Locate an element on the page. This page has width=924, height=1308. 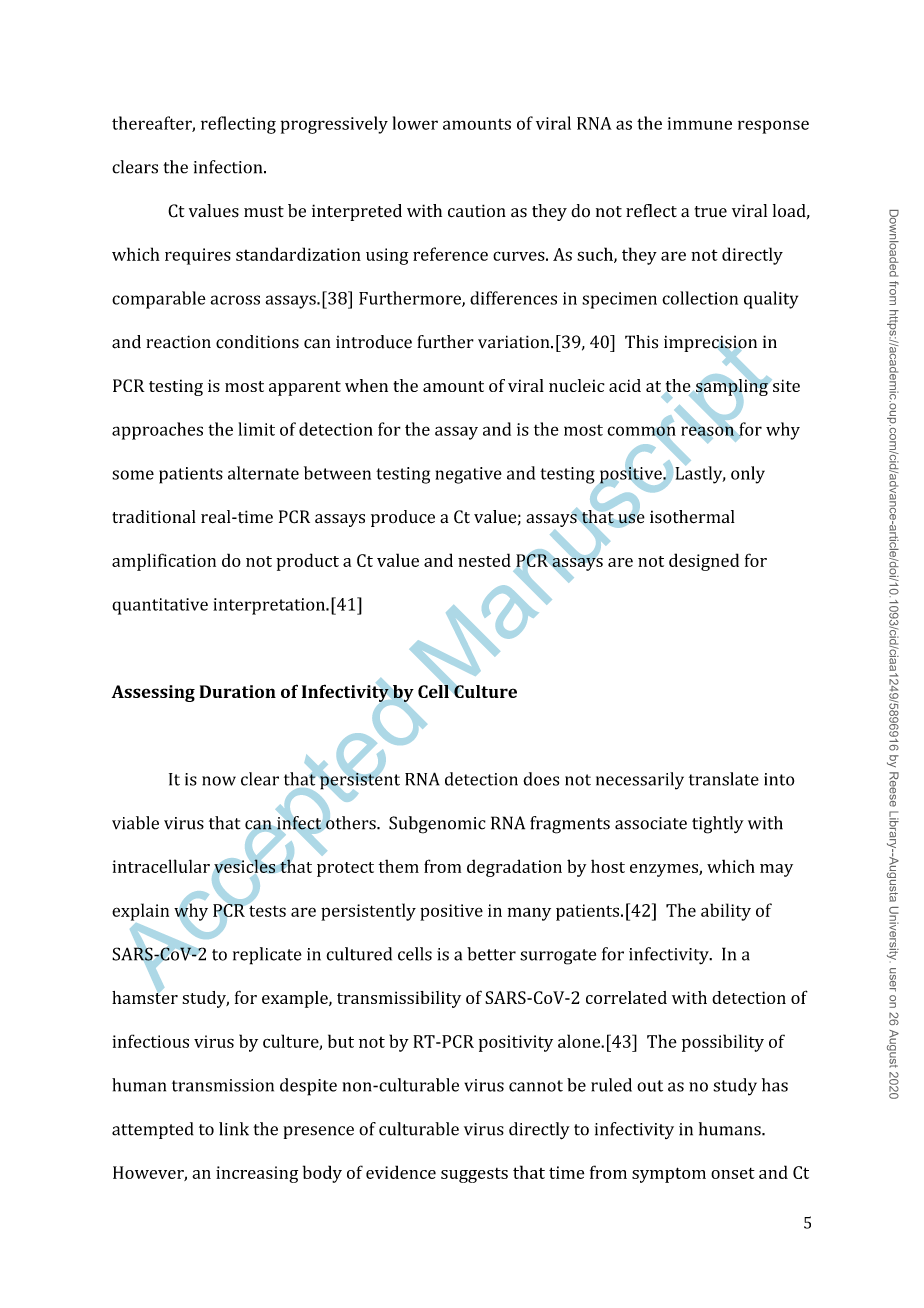
link is located at coordinates (234, 1129).
